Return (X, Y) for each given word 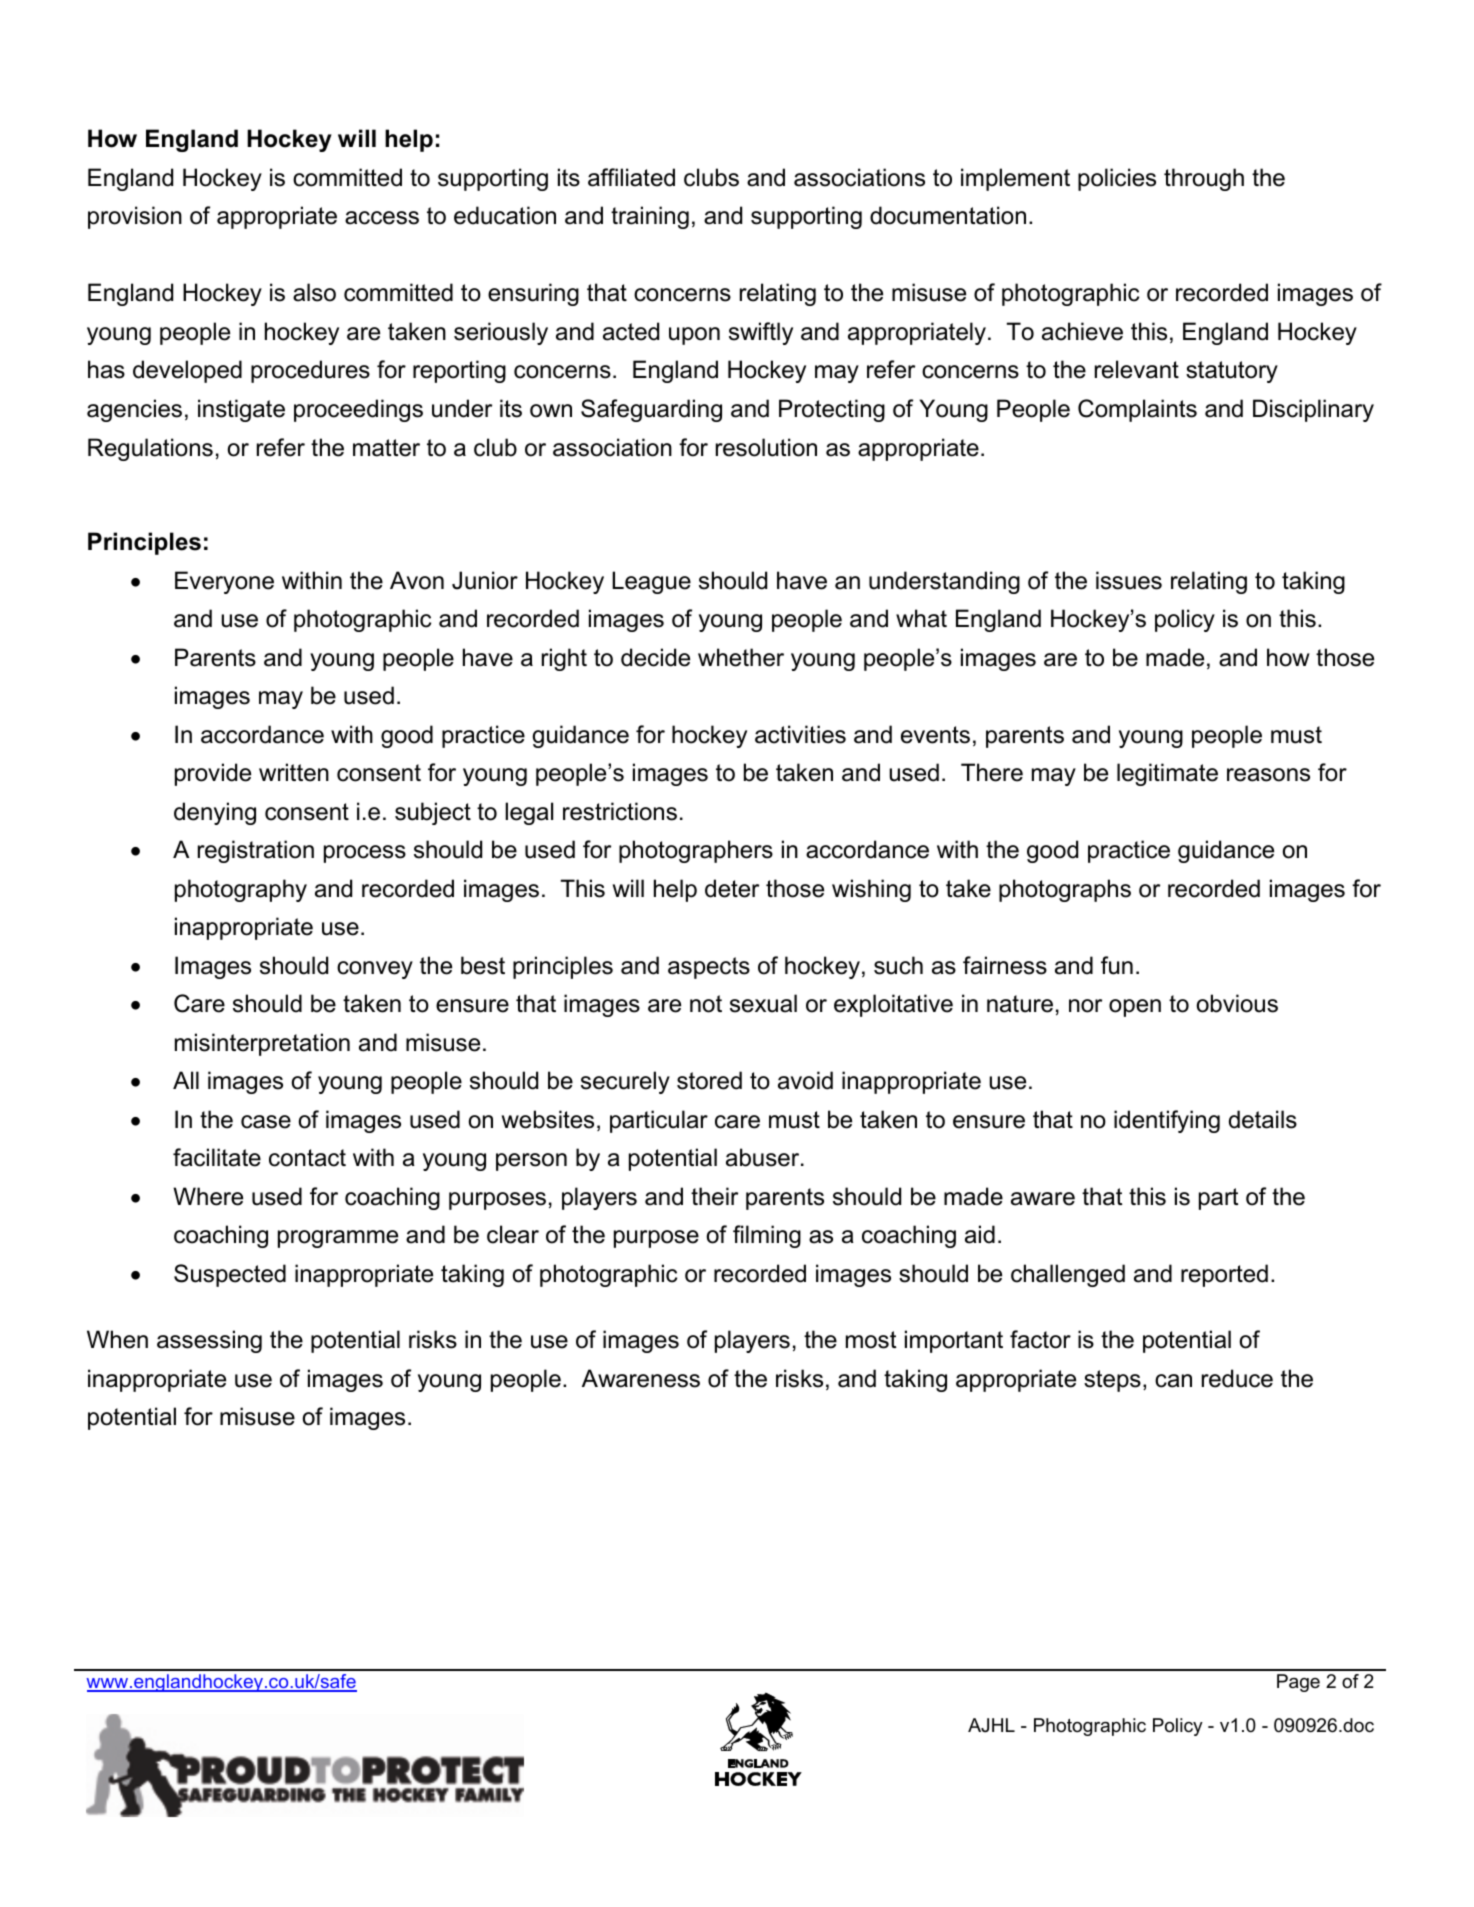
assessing (209, 1341)
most (871, 1340)
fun (1117, 965)
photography (241, 890)
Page (1298, 1683)
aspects (709, 968)
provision (135, 217)
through (1204, 179)
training (650, 217)
